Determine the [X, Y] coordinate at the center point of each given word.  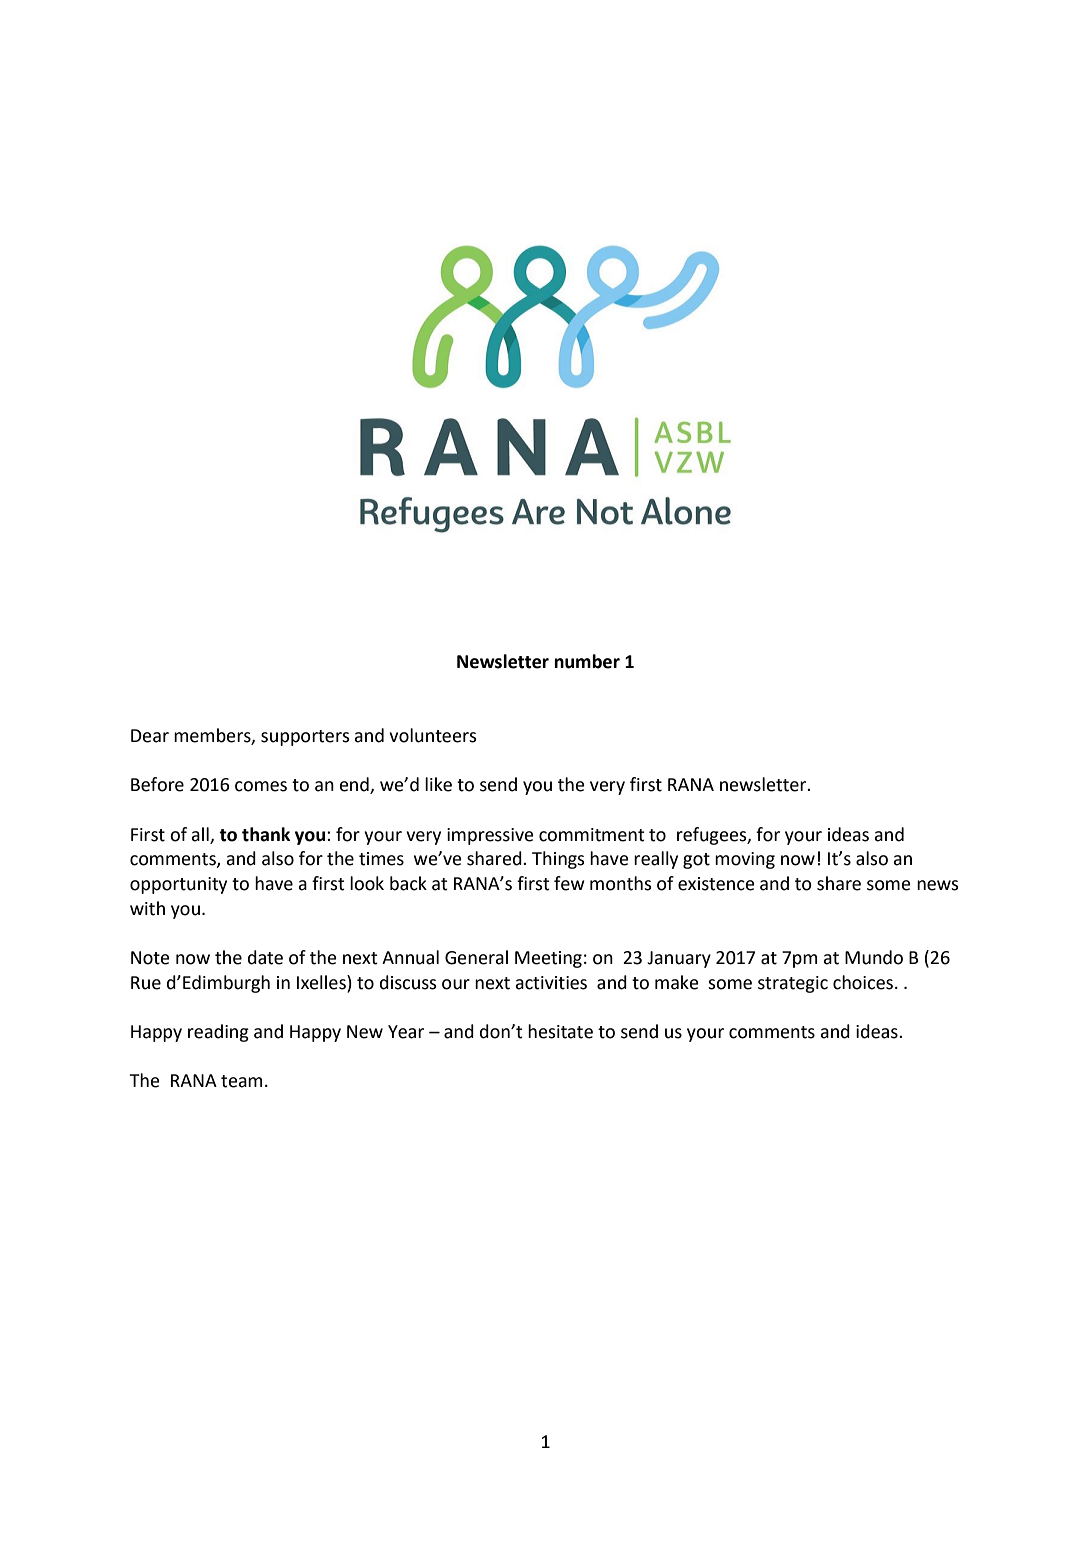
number [587, 661]
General [476, 957]
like [438, 784]
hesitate [560, 1031]
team [241, 1081]
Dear [150, 736]
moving [745, 860]
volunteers [433, 735]
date [265, 957]
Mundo [874, 957]
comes [261, 786]
